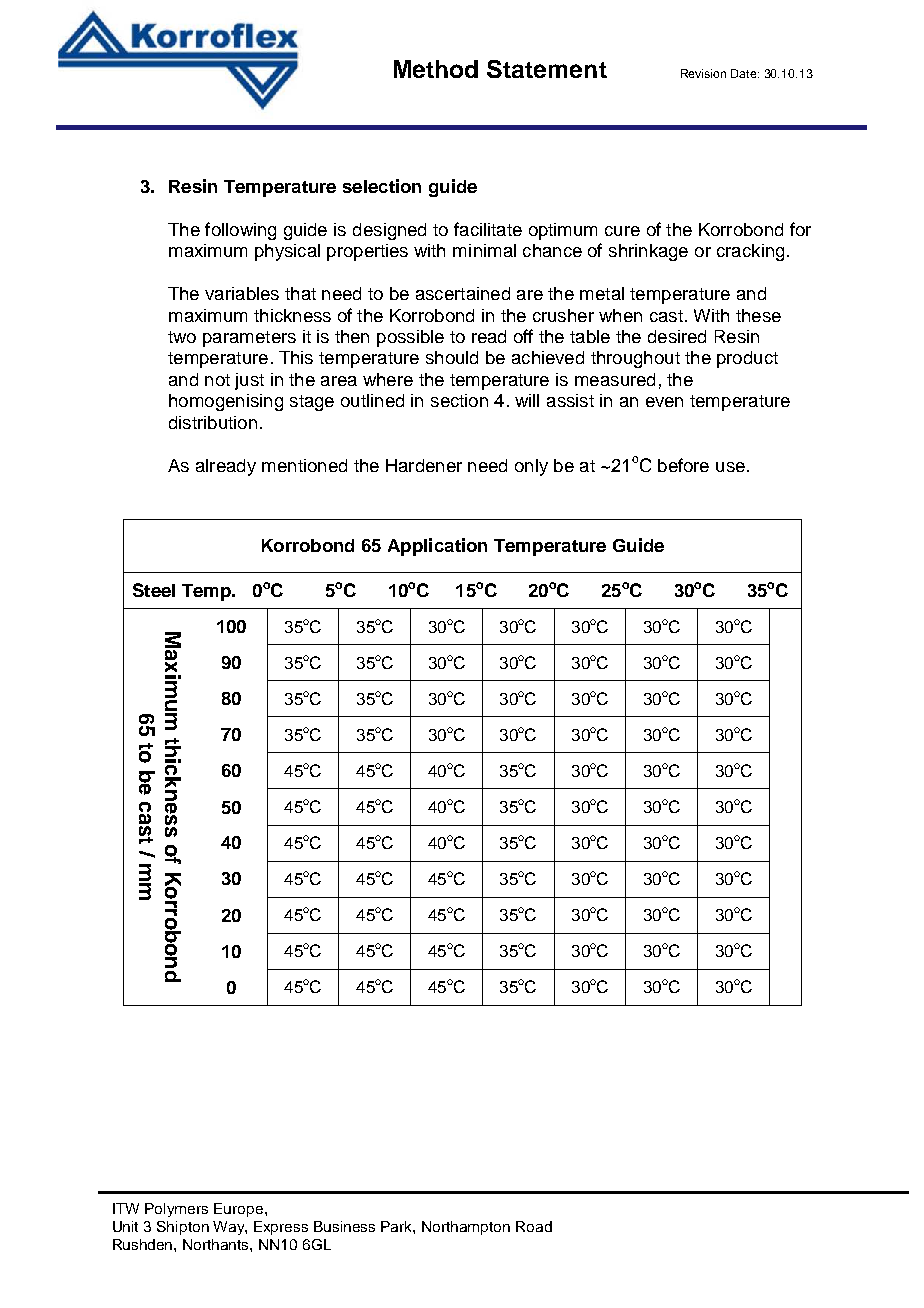 The width and height of the image is (924, 1308). Describe the element at coordinates (217, 380) in the image. I see `not` at that location.
